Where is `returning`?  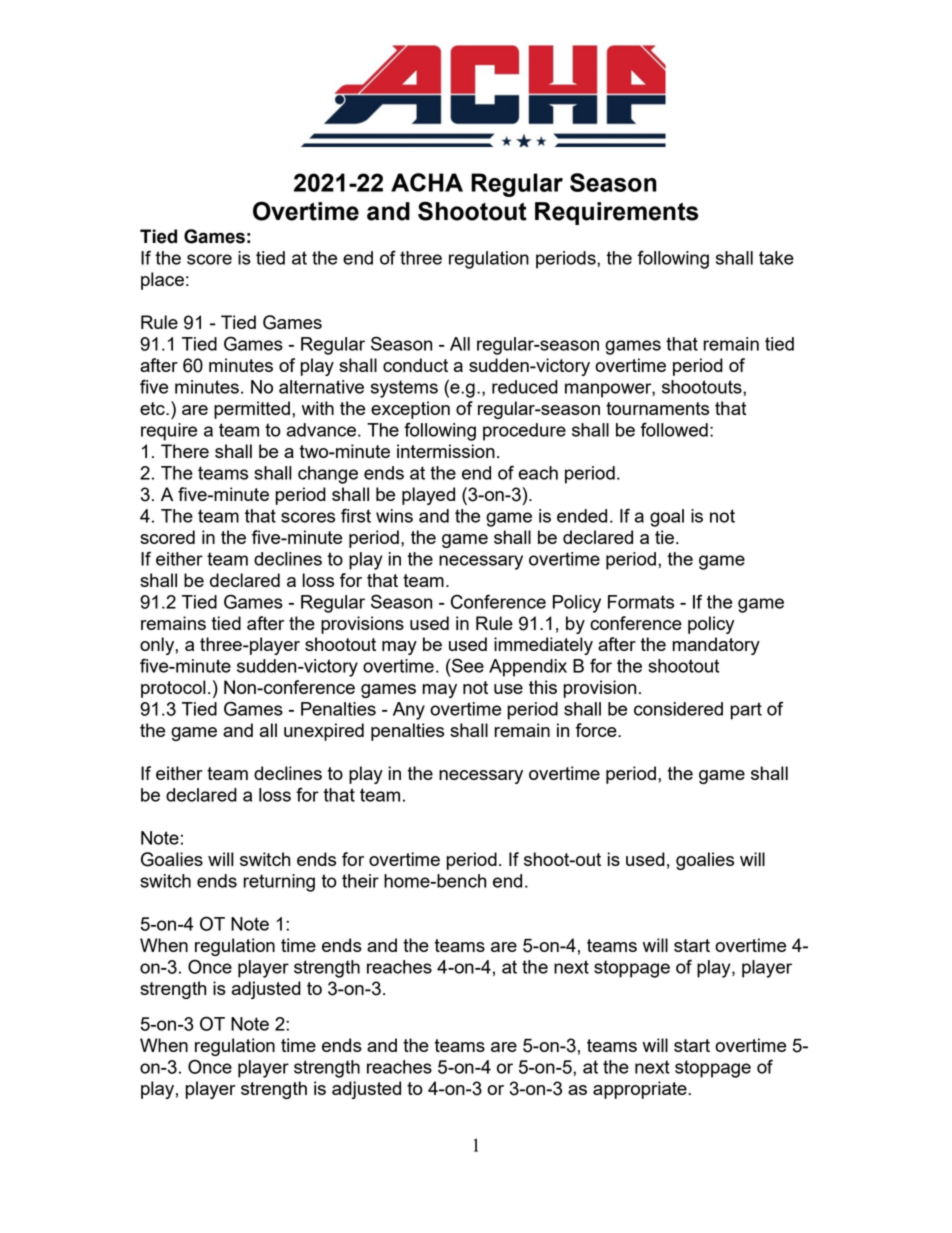 returning is located at coordinates (279, 883).
